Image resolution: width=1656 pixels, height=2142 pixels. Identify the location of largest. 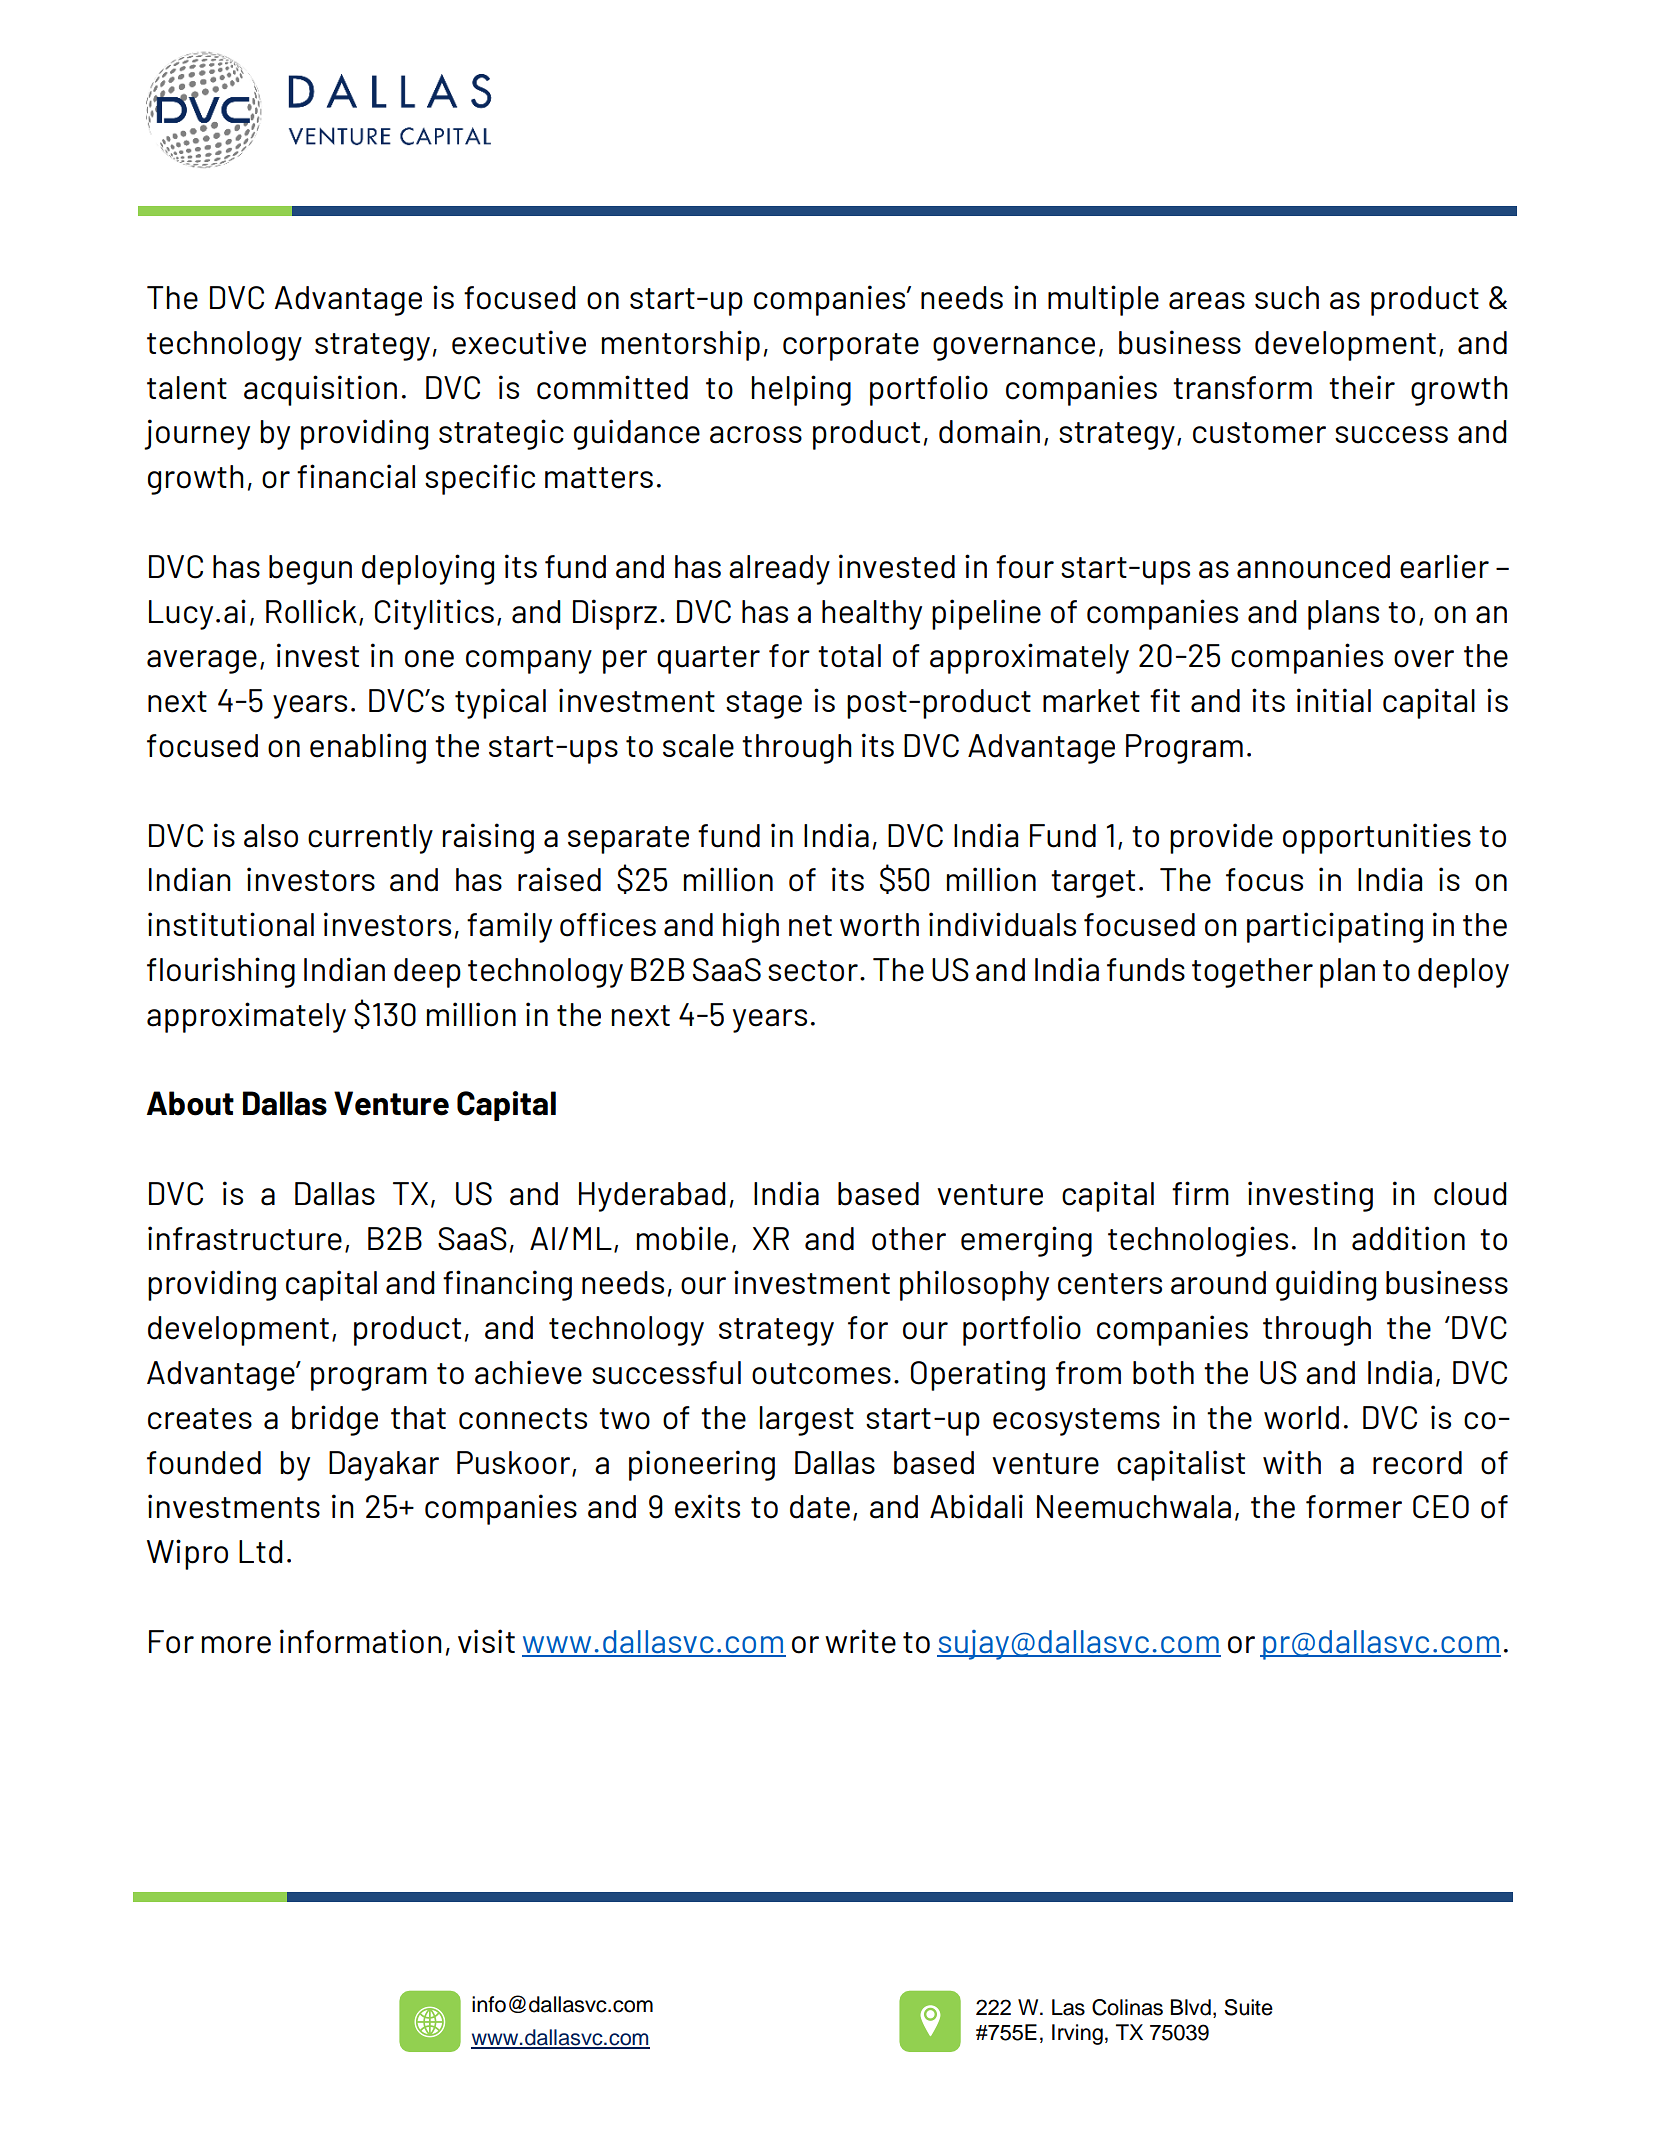
(807, 1421).
